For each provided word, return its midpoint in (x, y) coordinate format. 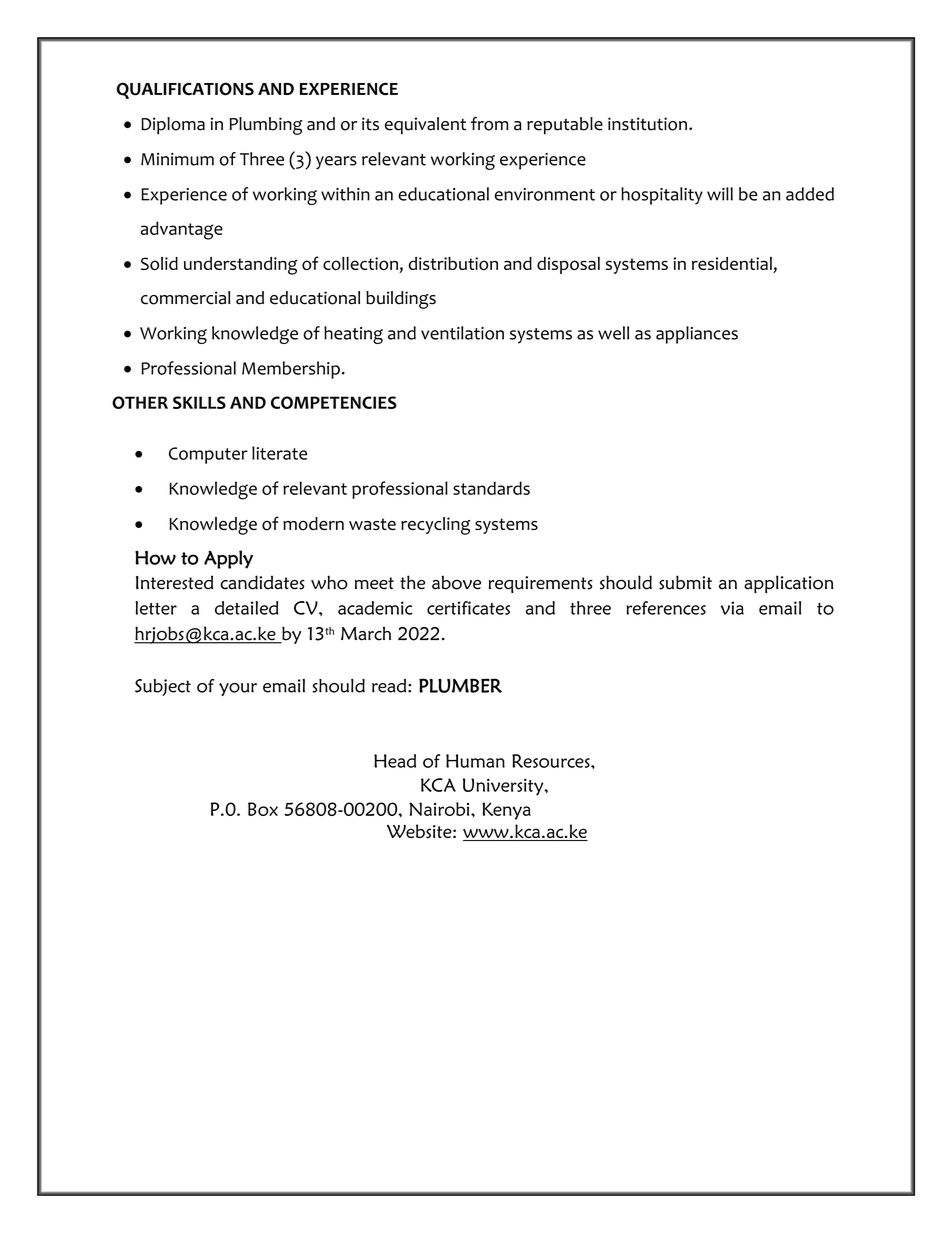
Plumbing (266, 126)
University (504, 787)
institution (647, 124)
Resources (552, 761)
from (489, 124)
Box (263, 809)
